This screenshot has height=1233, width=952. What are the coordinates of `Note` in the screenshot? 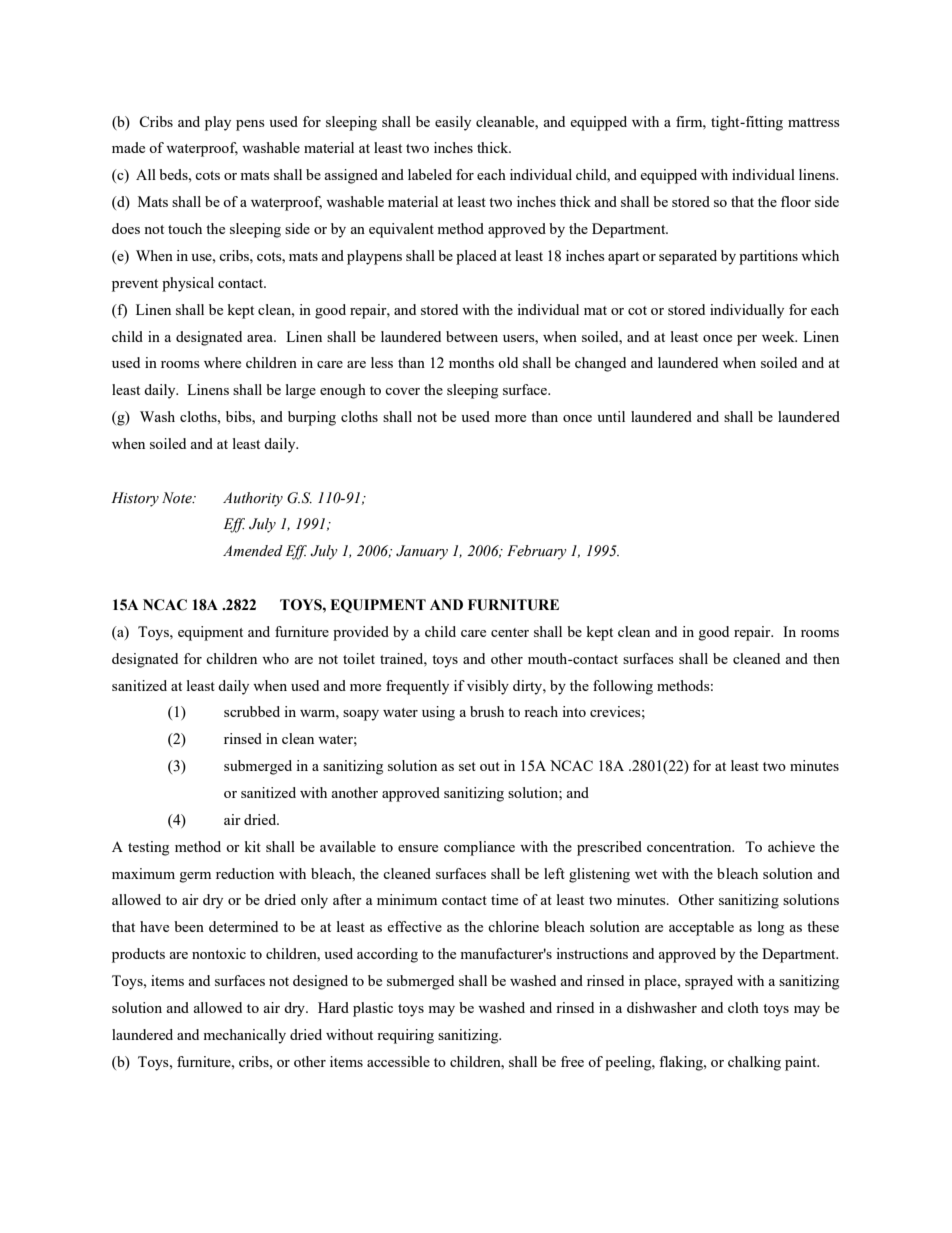 It's located at (178, 498).
